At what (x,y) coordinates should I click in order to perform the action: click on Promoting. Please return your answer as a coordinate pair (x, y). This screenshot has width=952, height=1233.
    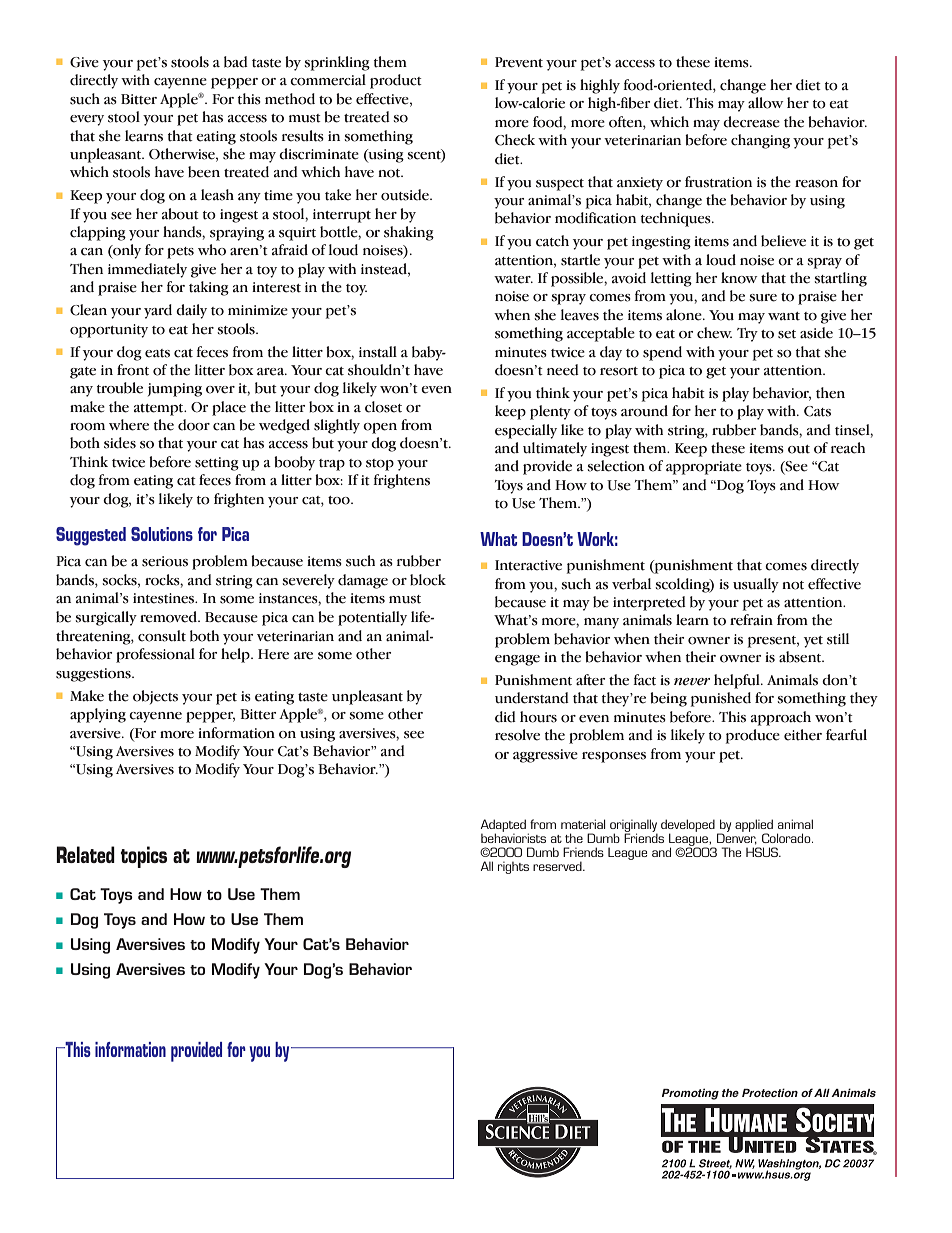
    Looking at the image, I should click on (690, 1094).
